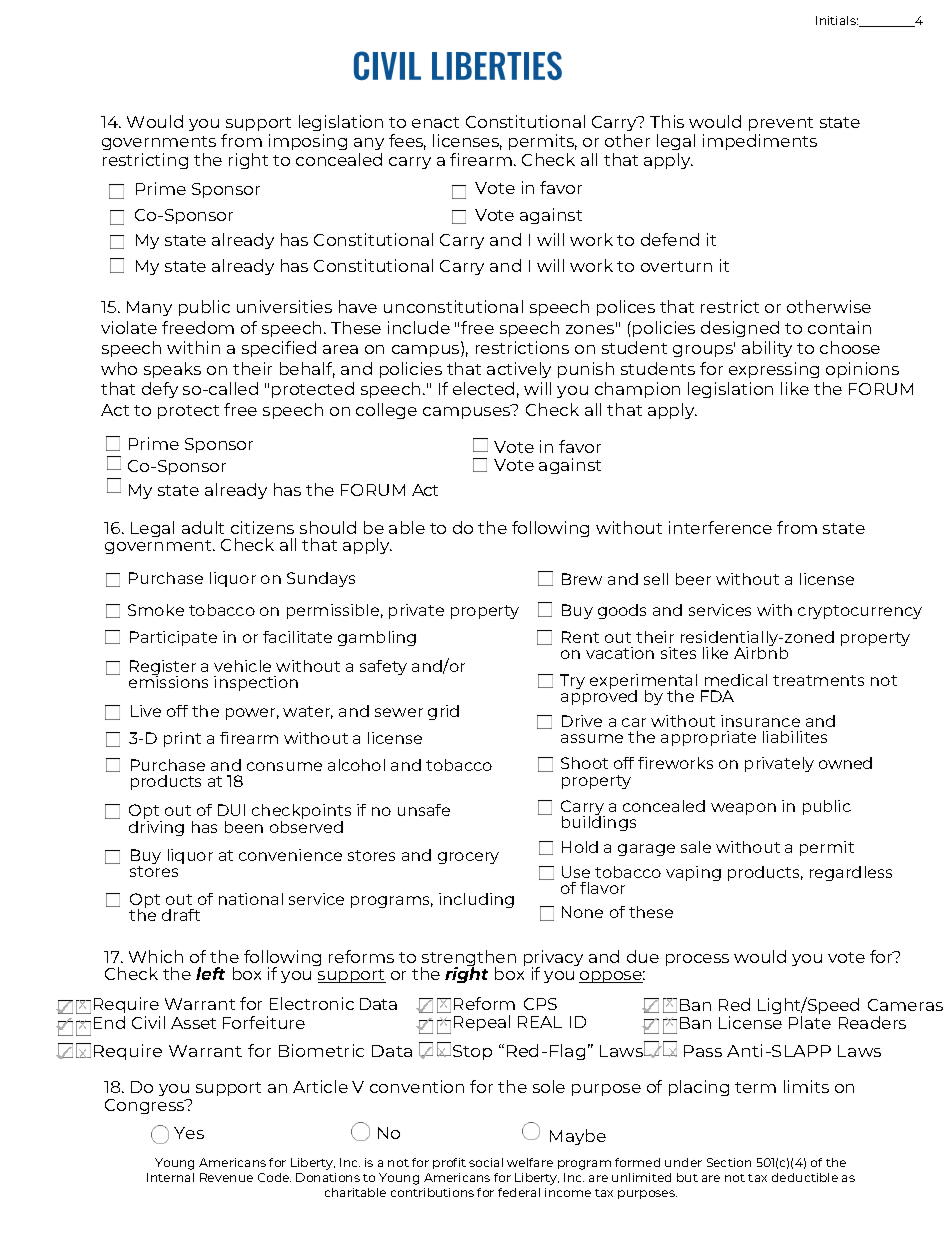 The height and width of the screenshot is (1233, 952). I want to click on vehicle, so click(242, 666).
